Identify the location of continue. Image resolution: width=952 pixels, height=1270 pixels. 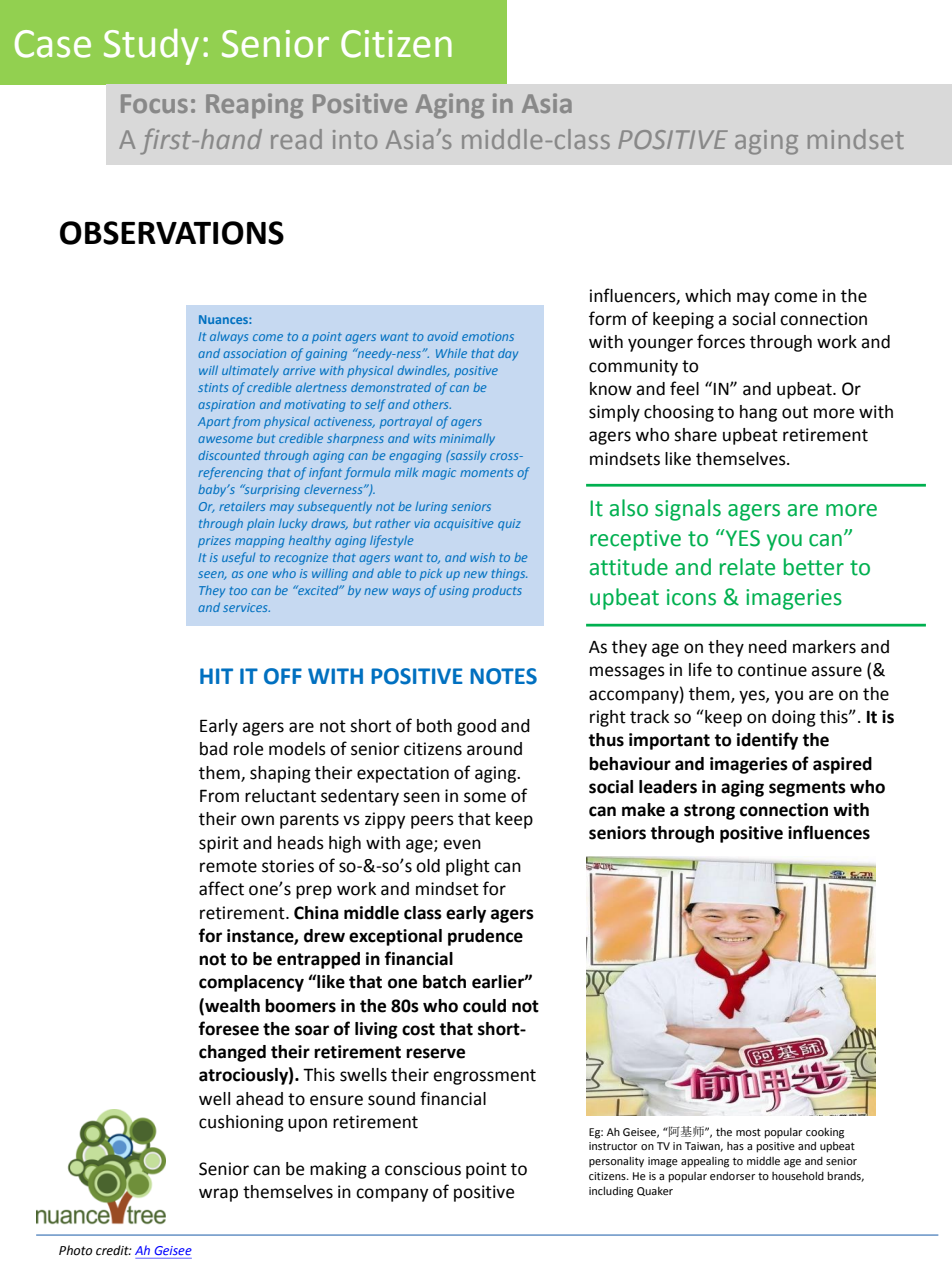
(772, 670).
